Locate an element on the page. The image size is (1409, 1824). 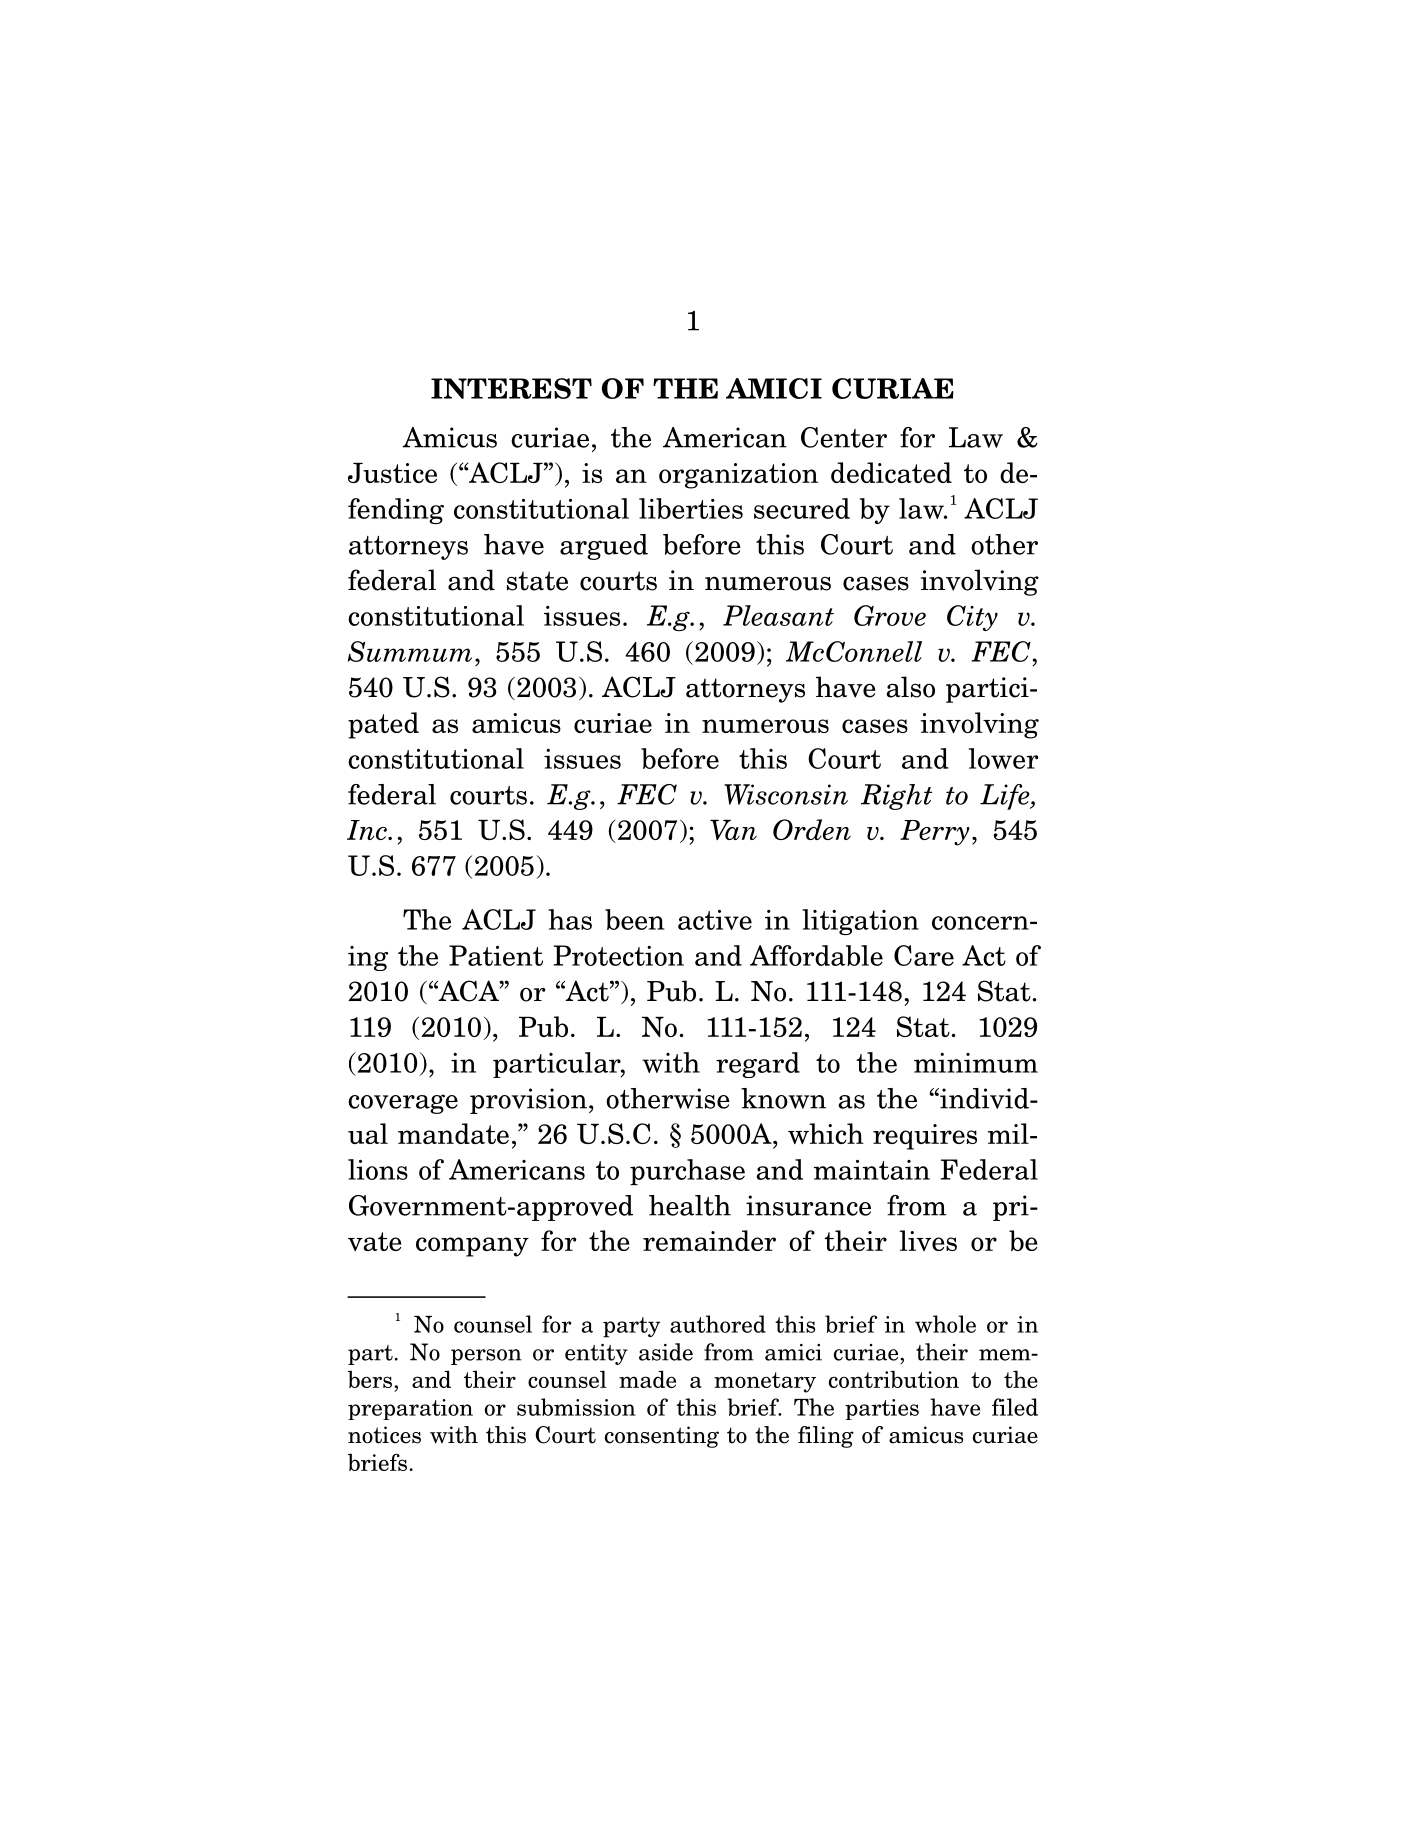
Patient is located at coordinates (496, 955).
